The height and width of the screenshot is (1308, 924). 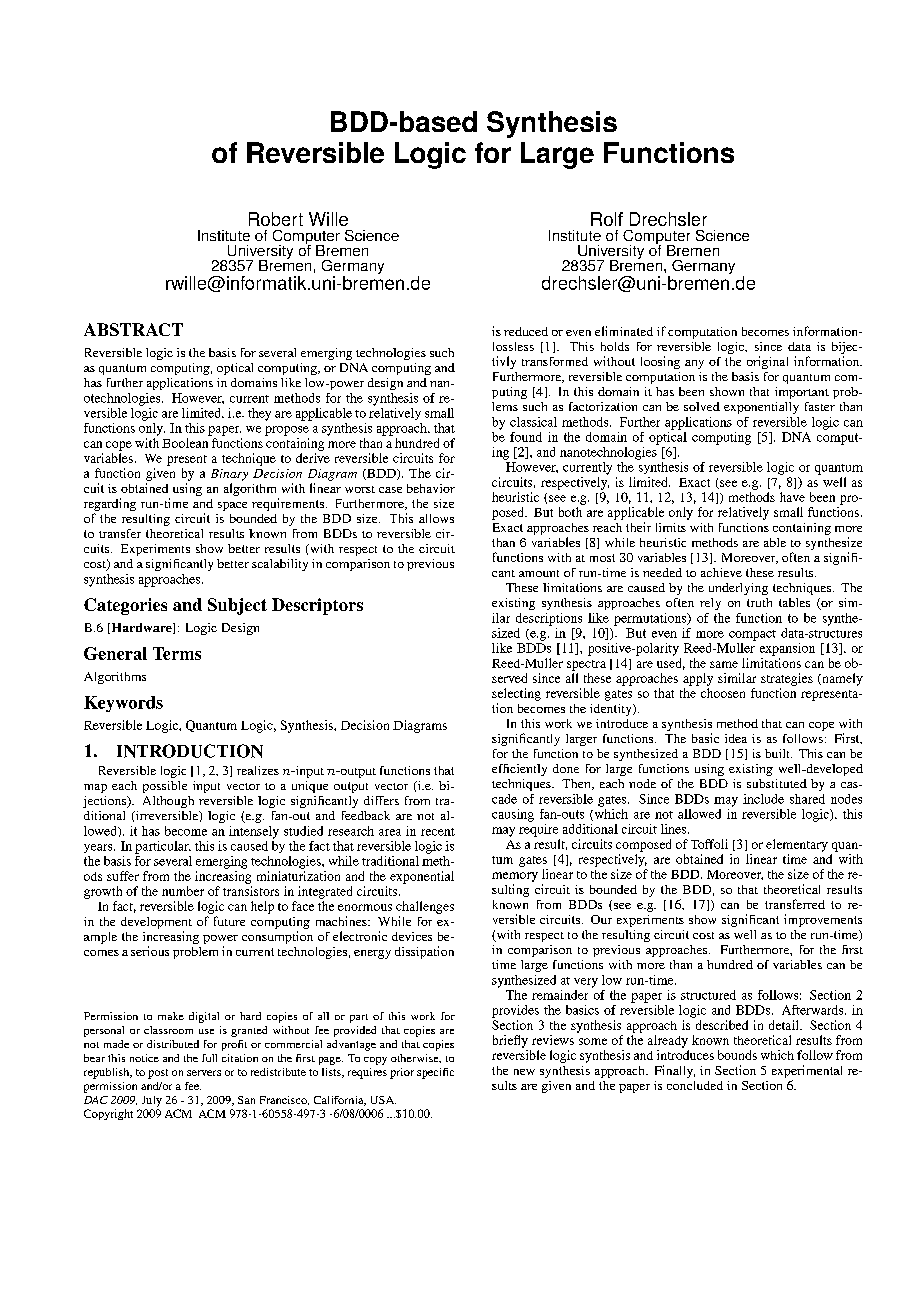 I want to click on servers, so click(x=204, y=1073).
